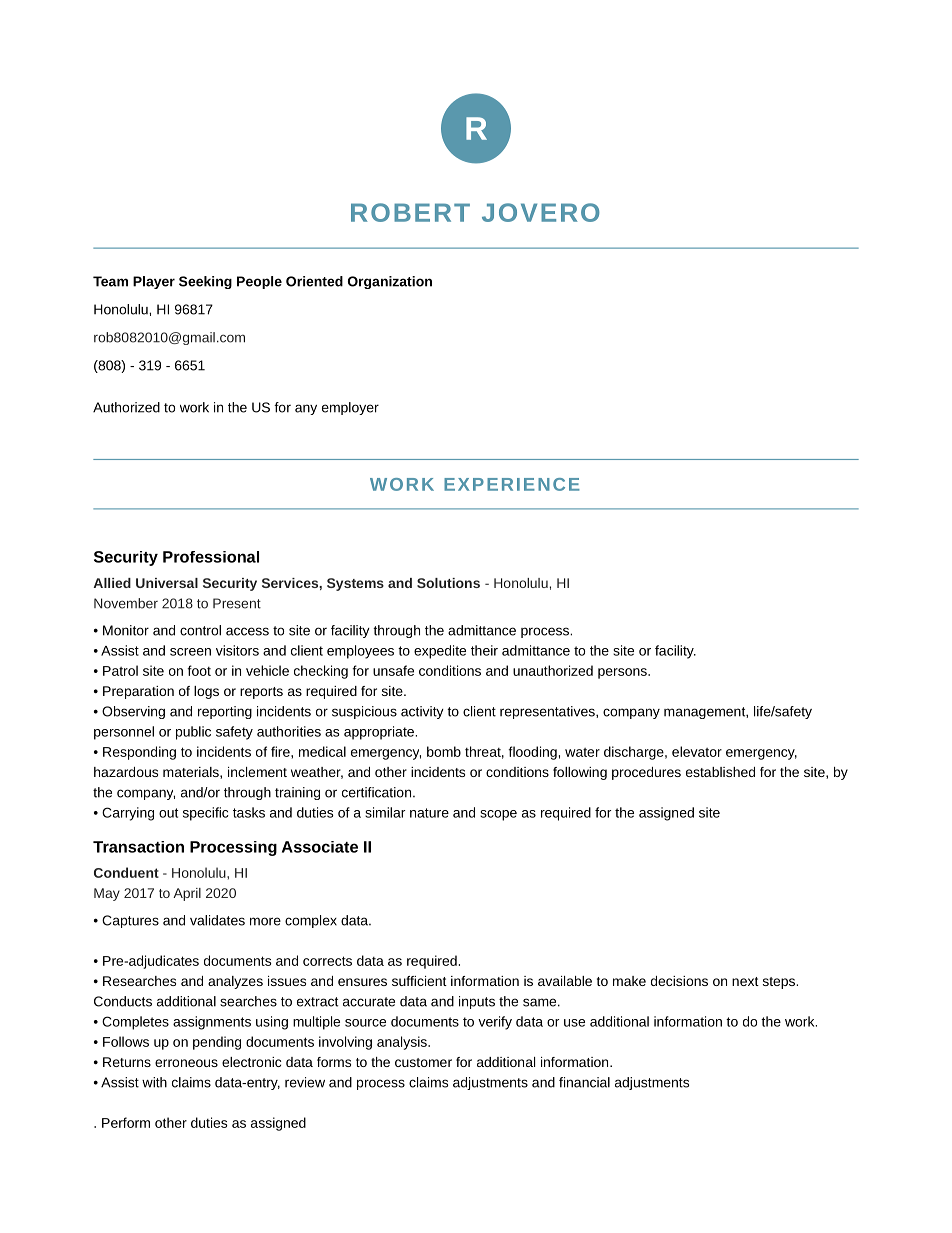 The width and height of the page is (952, 1233). Describe the element at coordinates (410, 212) in the page. I see `ROBERT` at that location.
